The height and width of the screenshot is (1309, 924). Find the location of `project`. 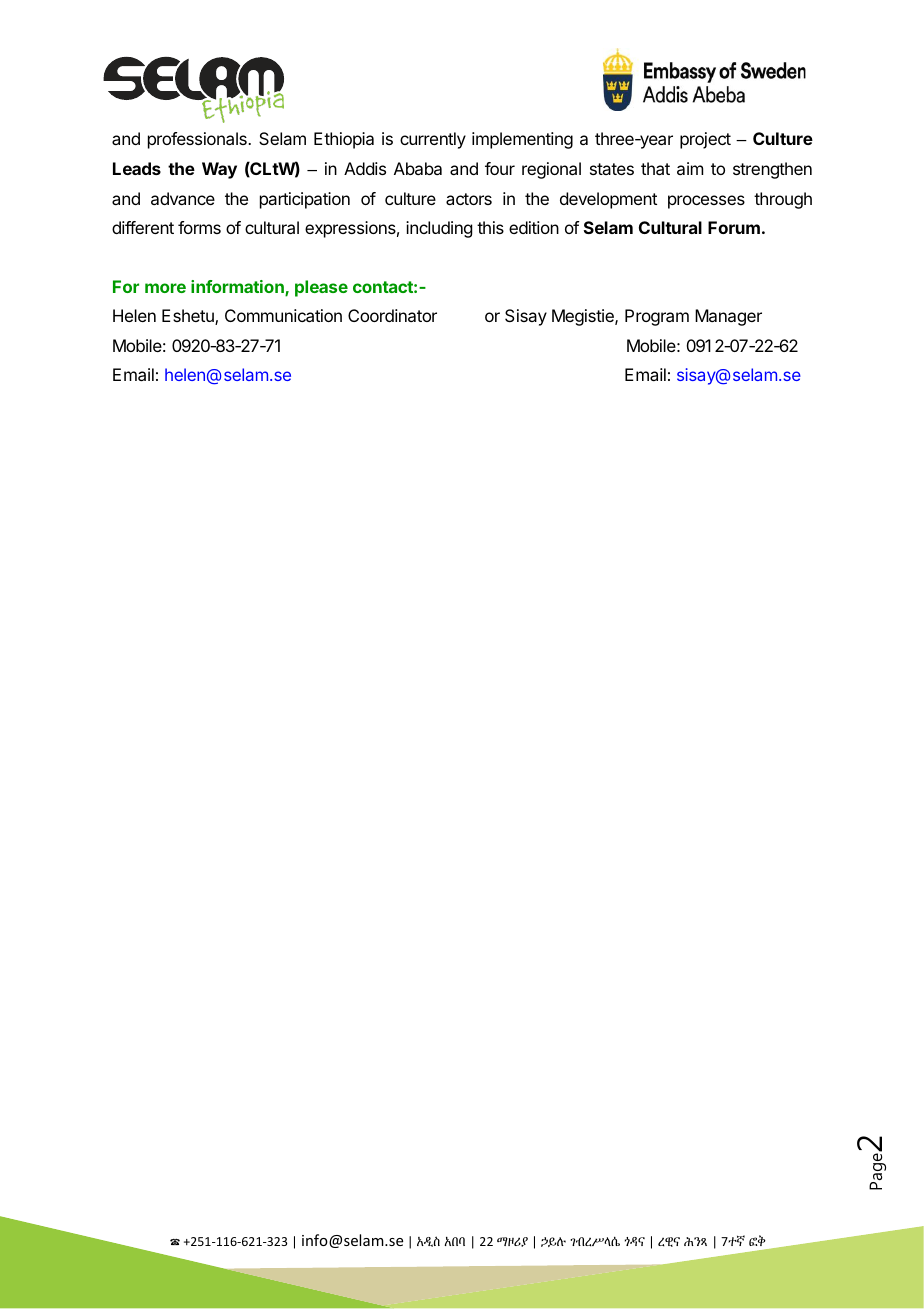

project is located at coordinates (705, 140).
